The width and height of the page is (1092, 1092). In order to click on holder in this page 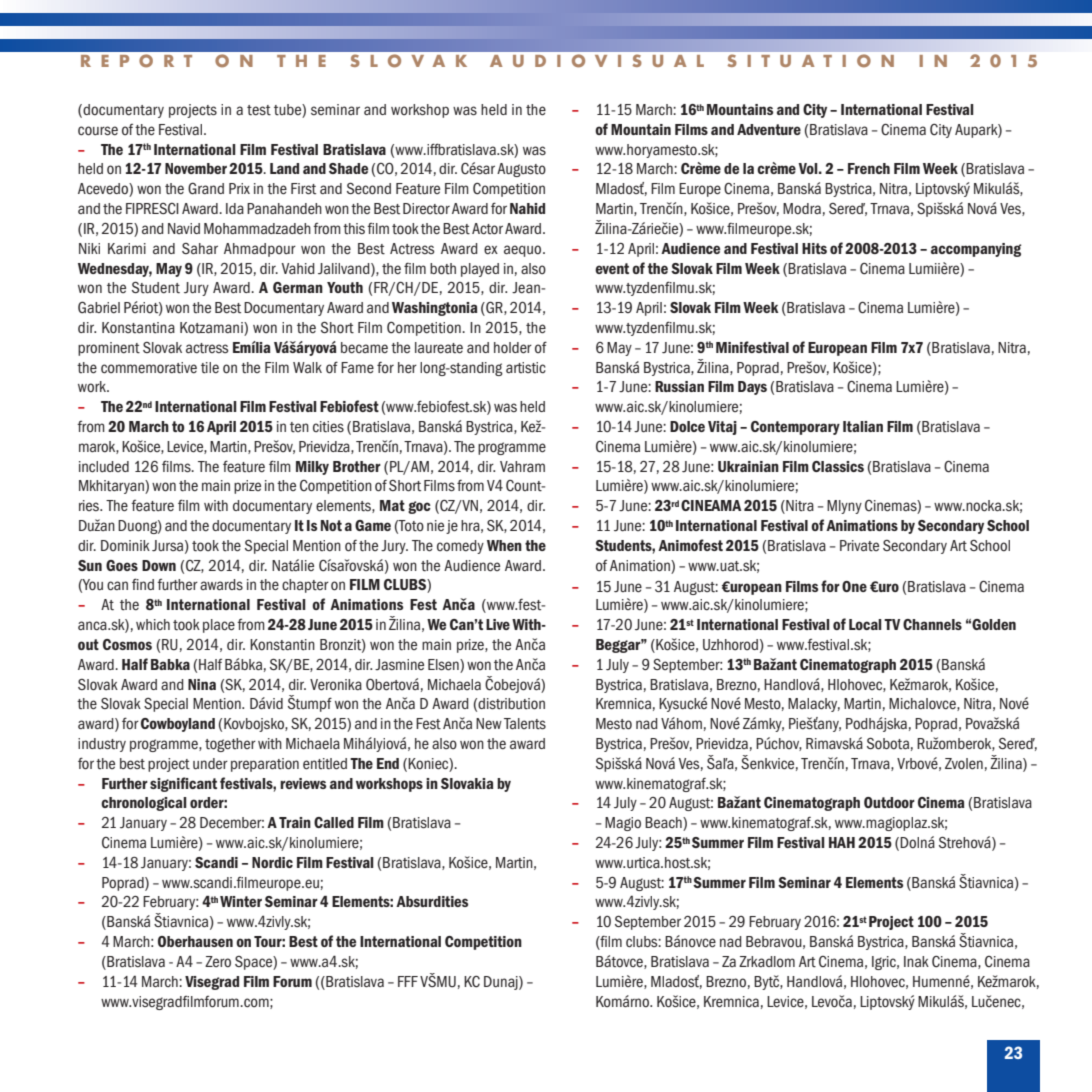, I will do `click(513, 348)`.
